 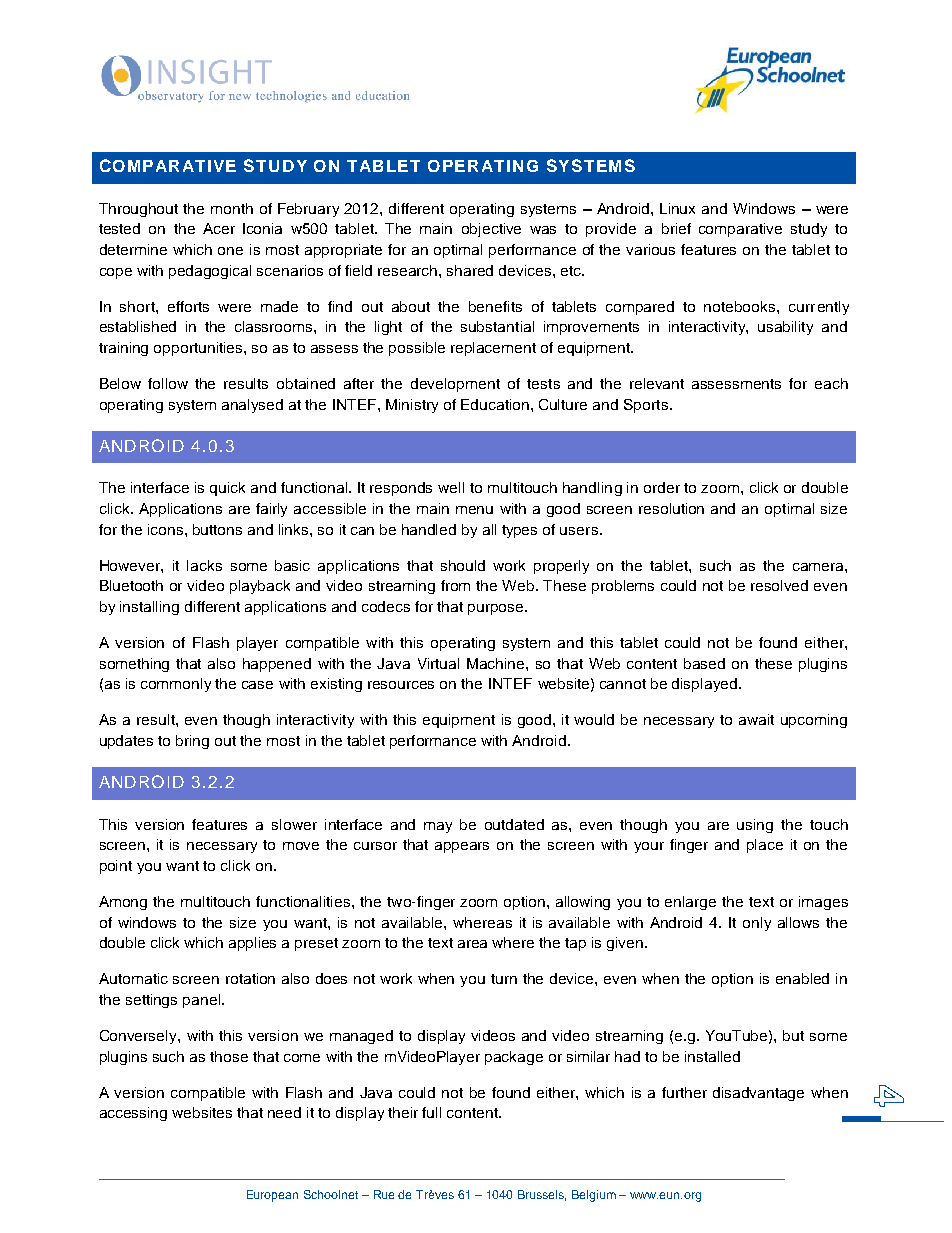 I want to click on bring, so click(x=192, y=742).
